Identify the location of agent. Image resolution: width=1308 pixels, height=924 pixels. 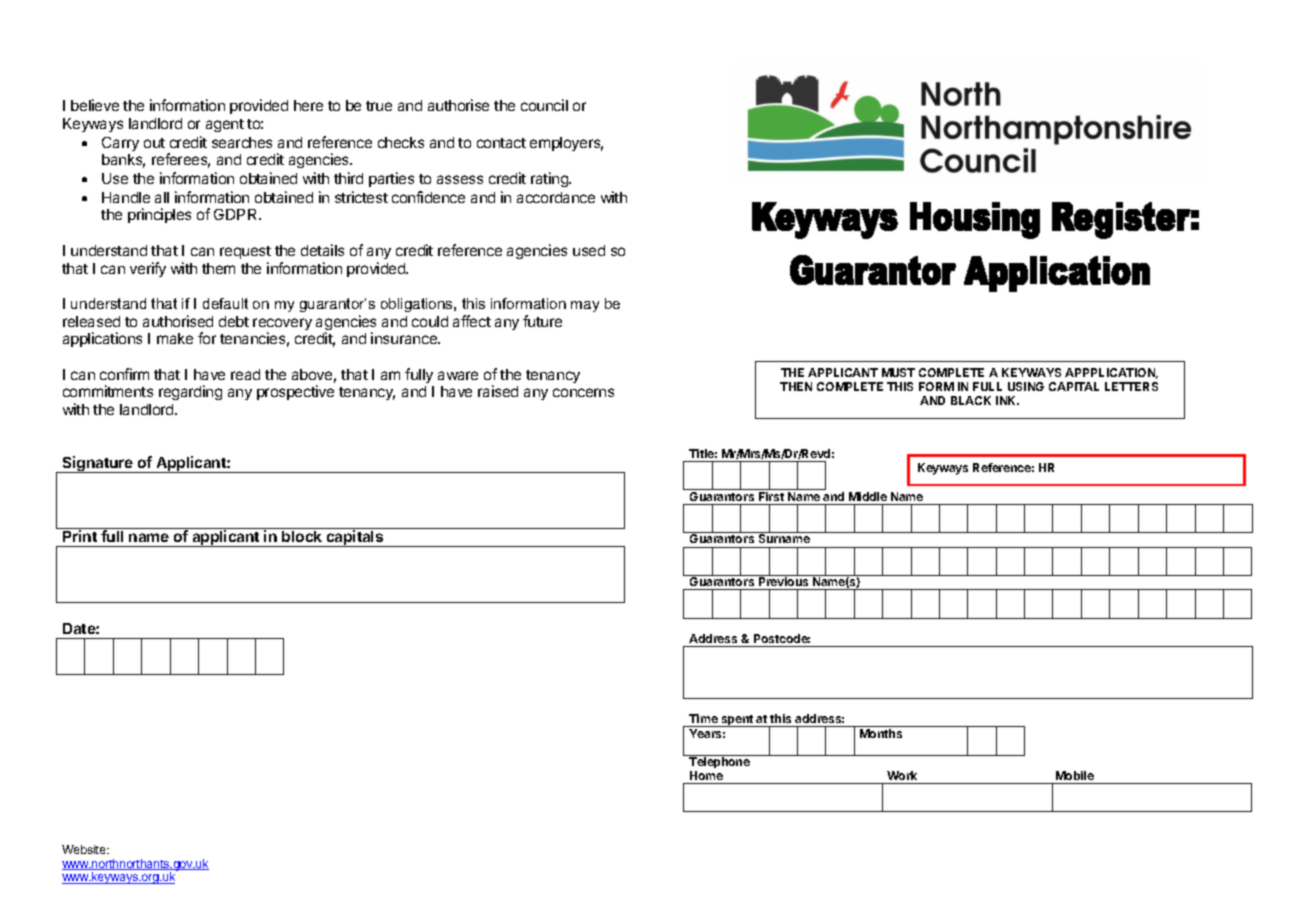
(225, 125).
